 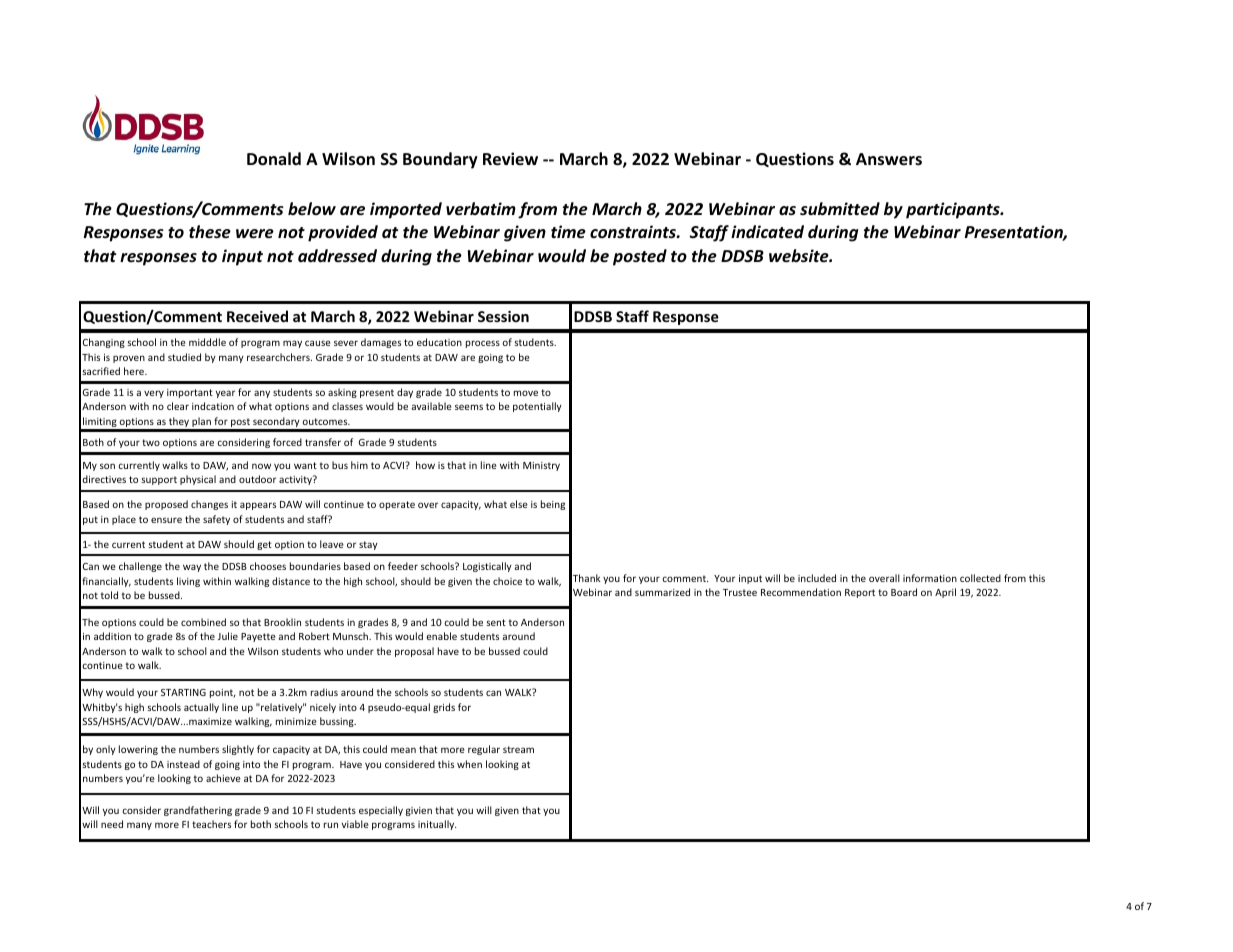 I want to click on physical, so click(x=198, y=480).
